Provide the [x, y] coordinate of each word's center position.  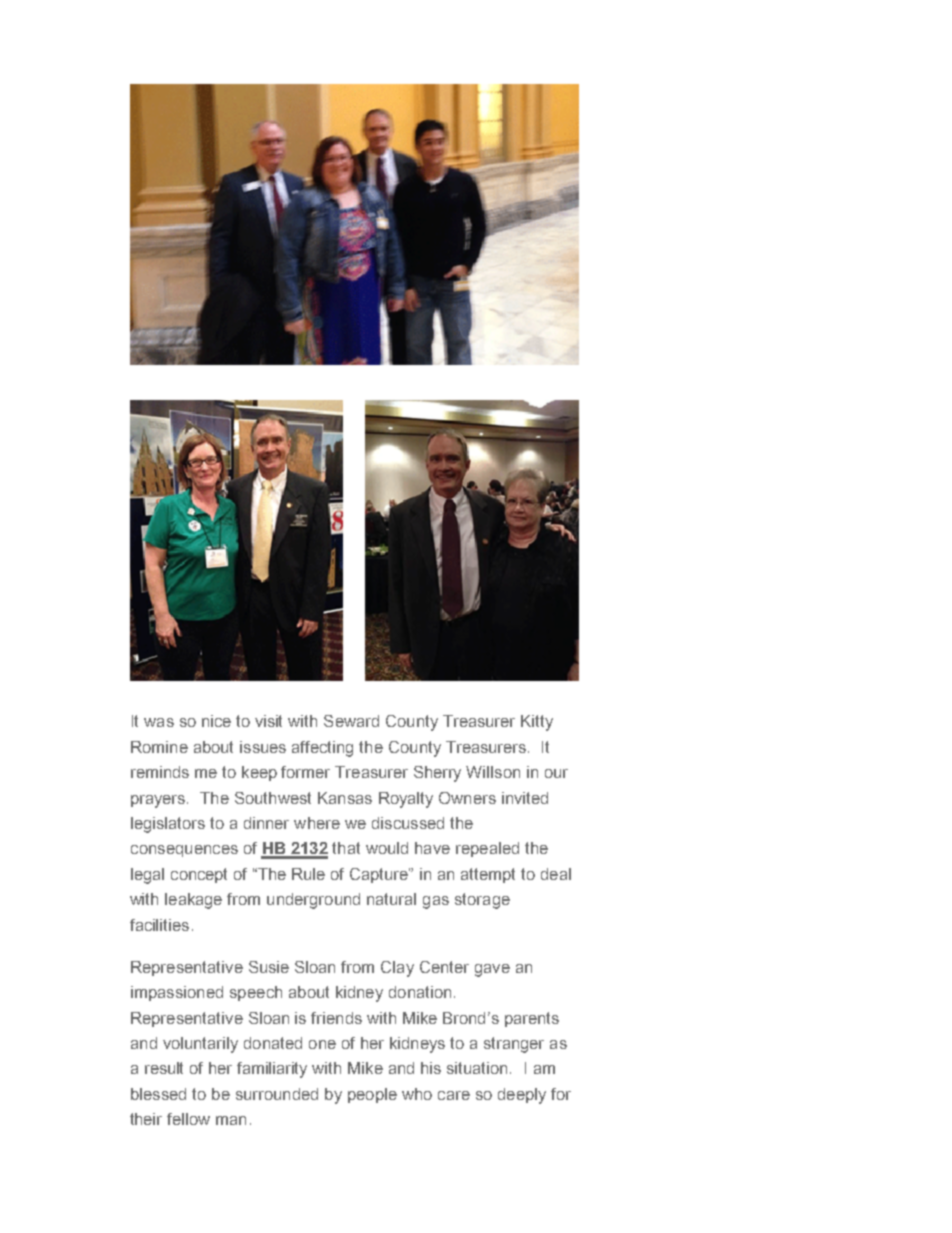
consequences [184, 851]
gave [492, 970]
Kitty [537, 723]
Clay [397, 969]
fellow [188, 1119]
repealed [487, 849]
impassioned [177, 993]
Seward [351, 721]
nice [216, 721]
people [372, 1095]
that [346, 848]
